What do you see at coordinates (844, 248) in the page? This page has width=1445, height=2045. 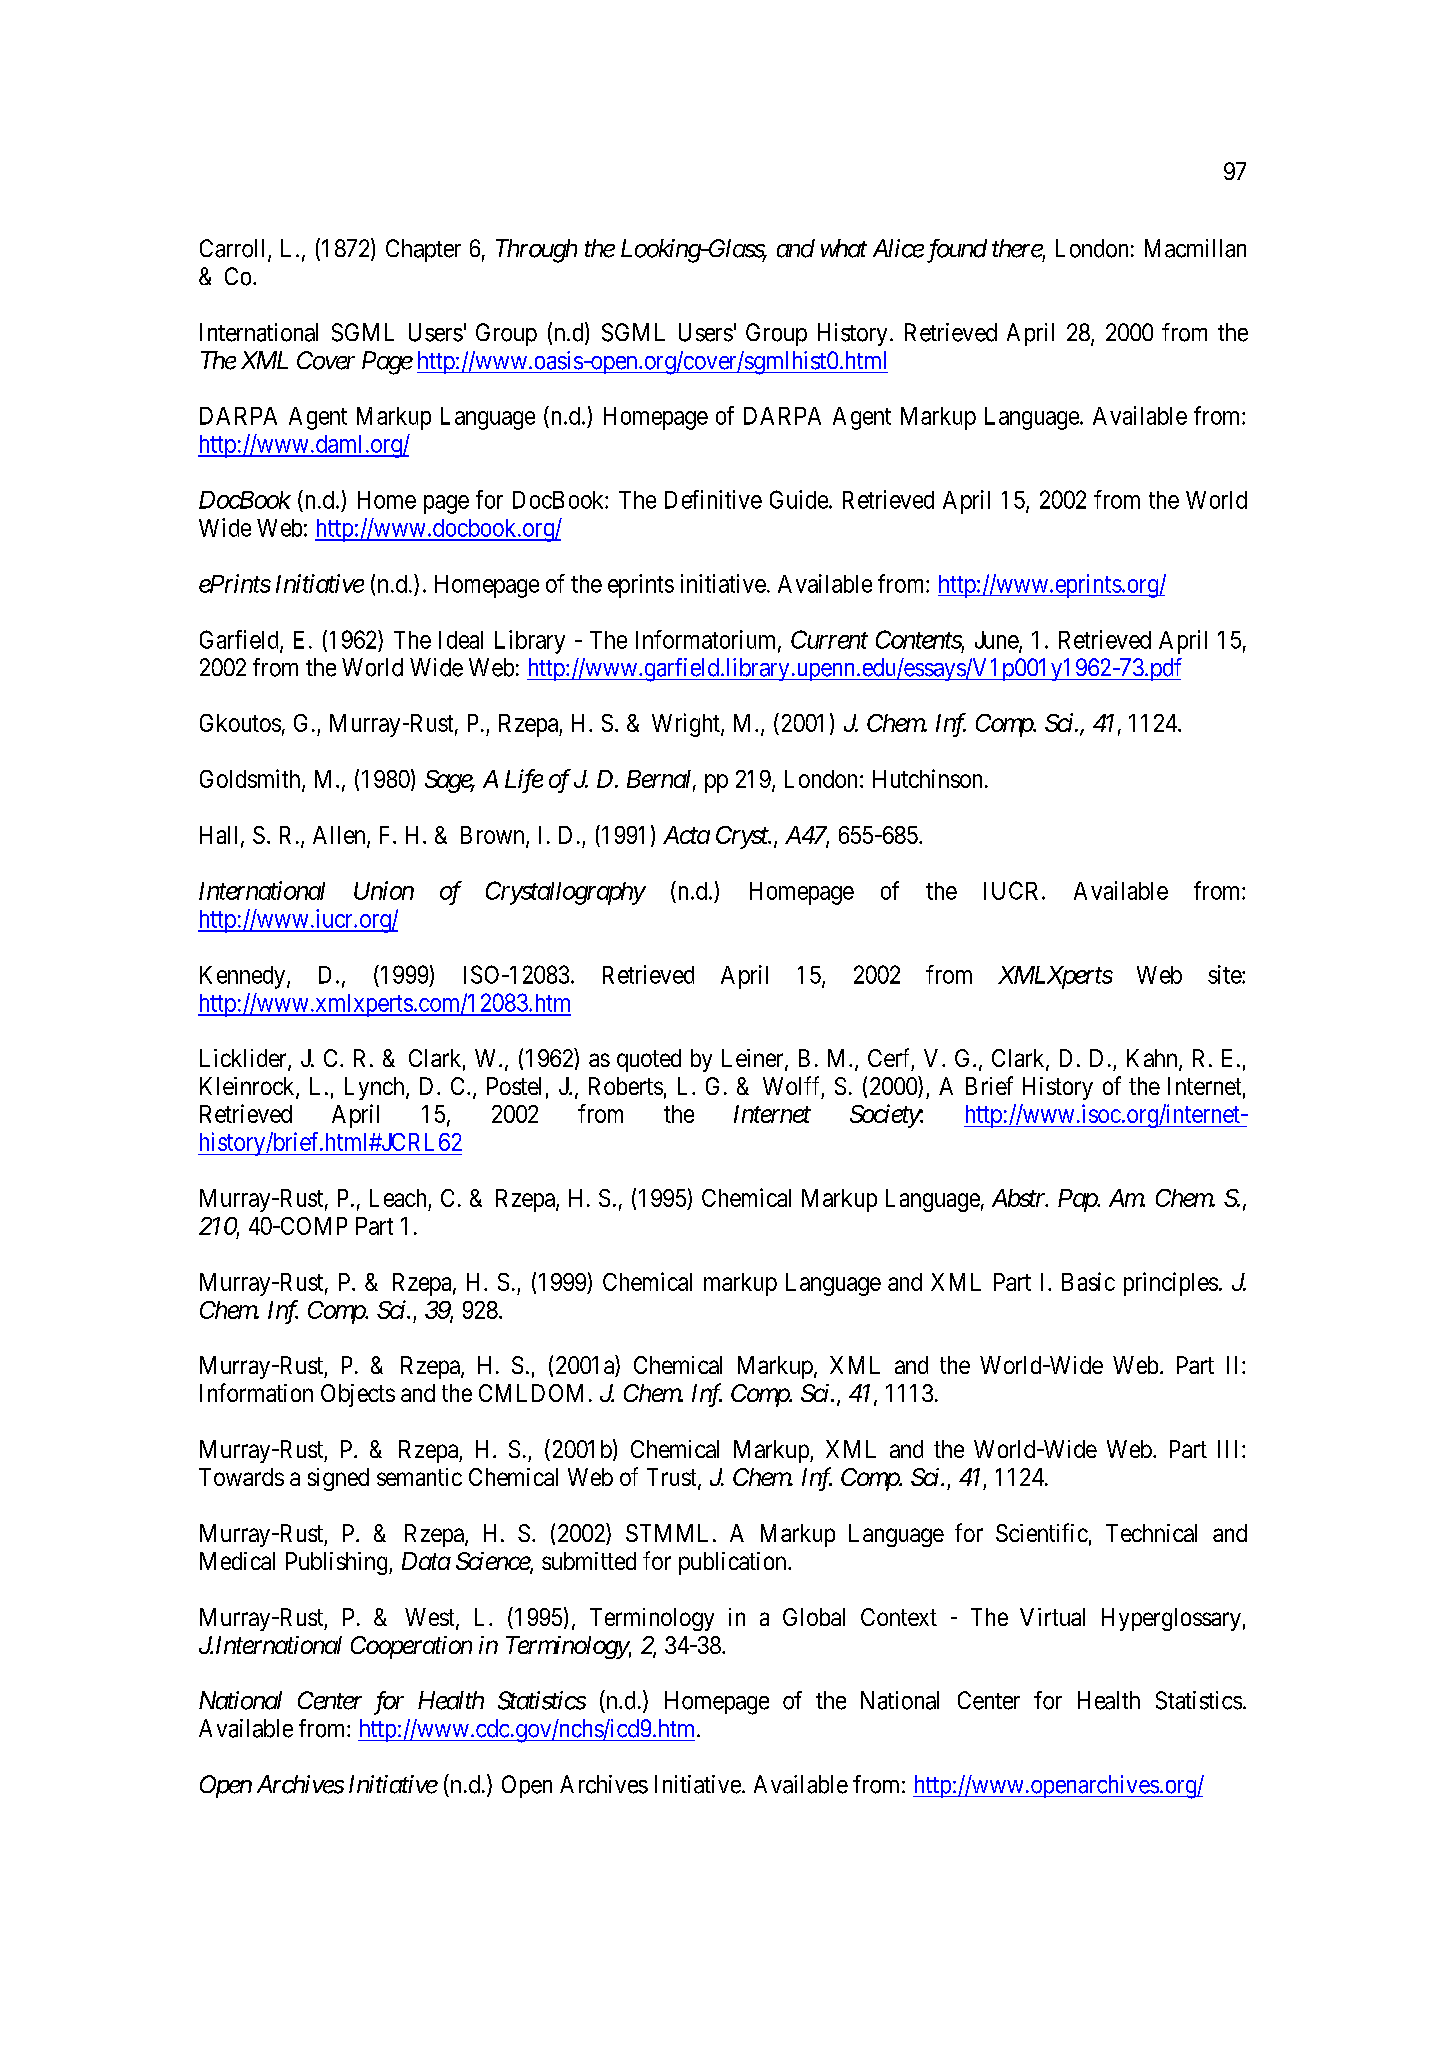 I see `what` at bounding box center [844, 248].
